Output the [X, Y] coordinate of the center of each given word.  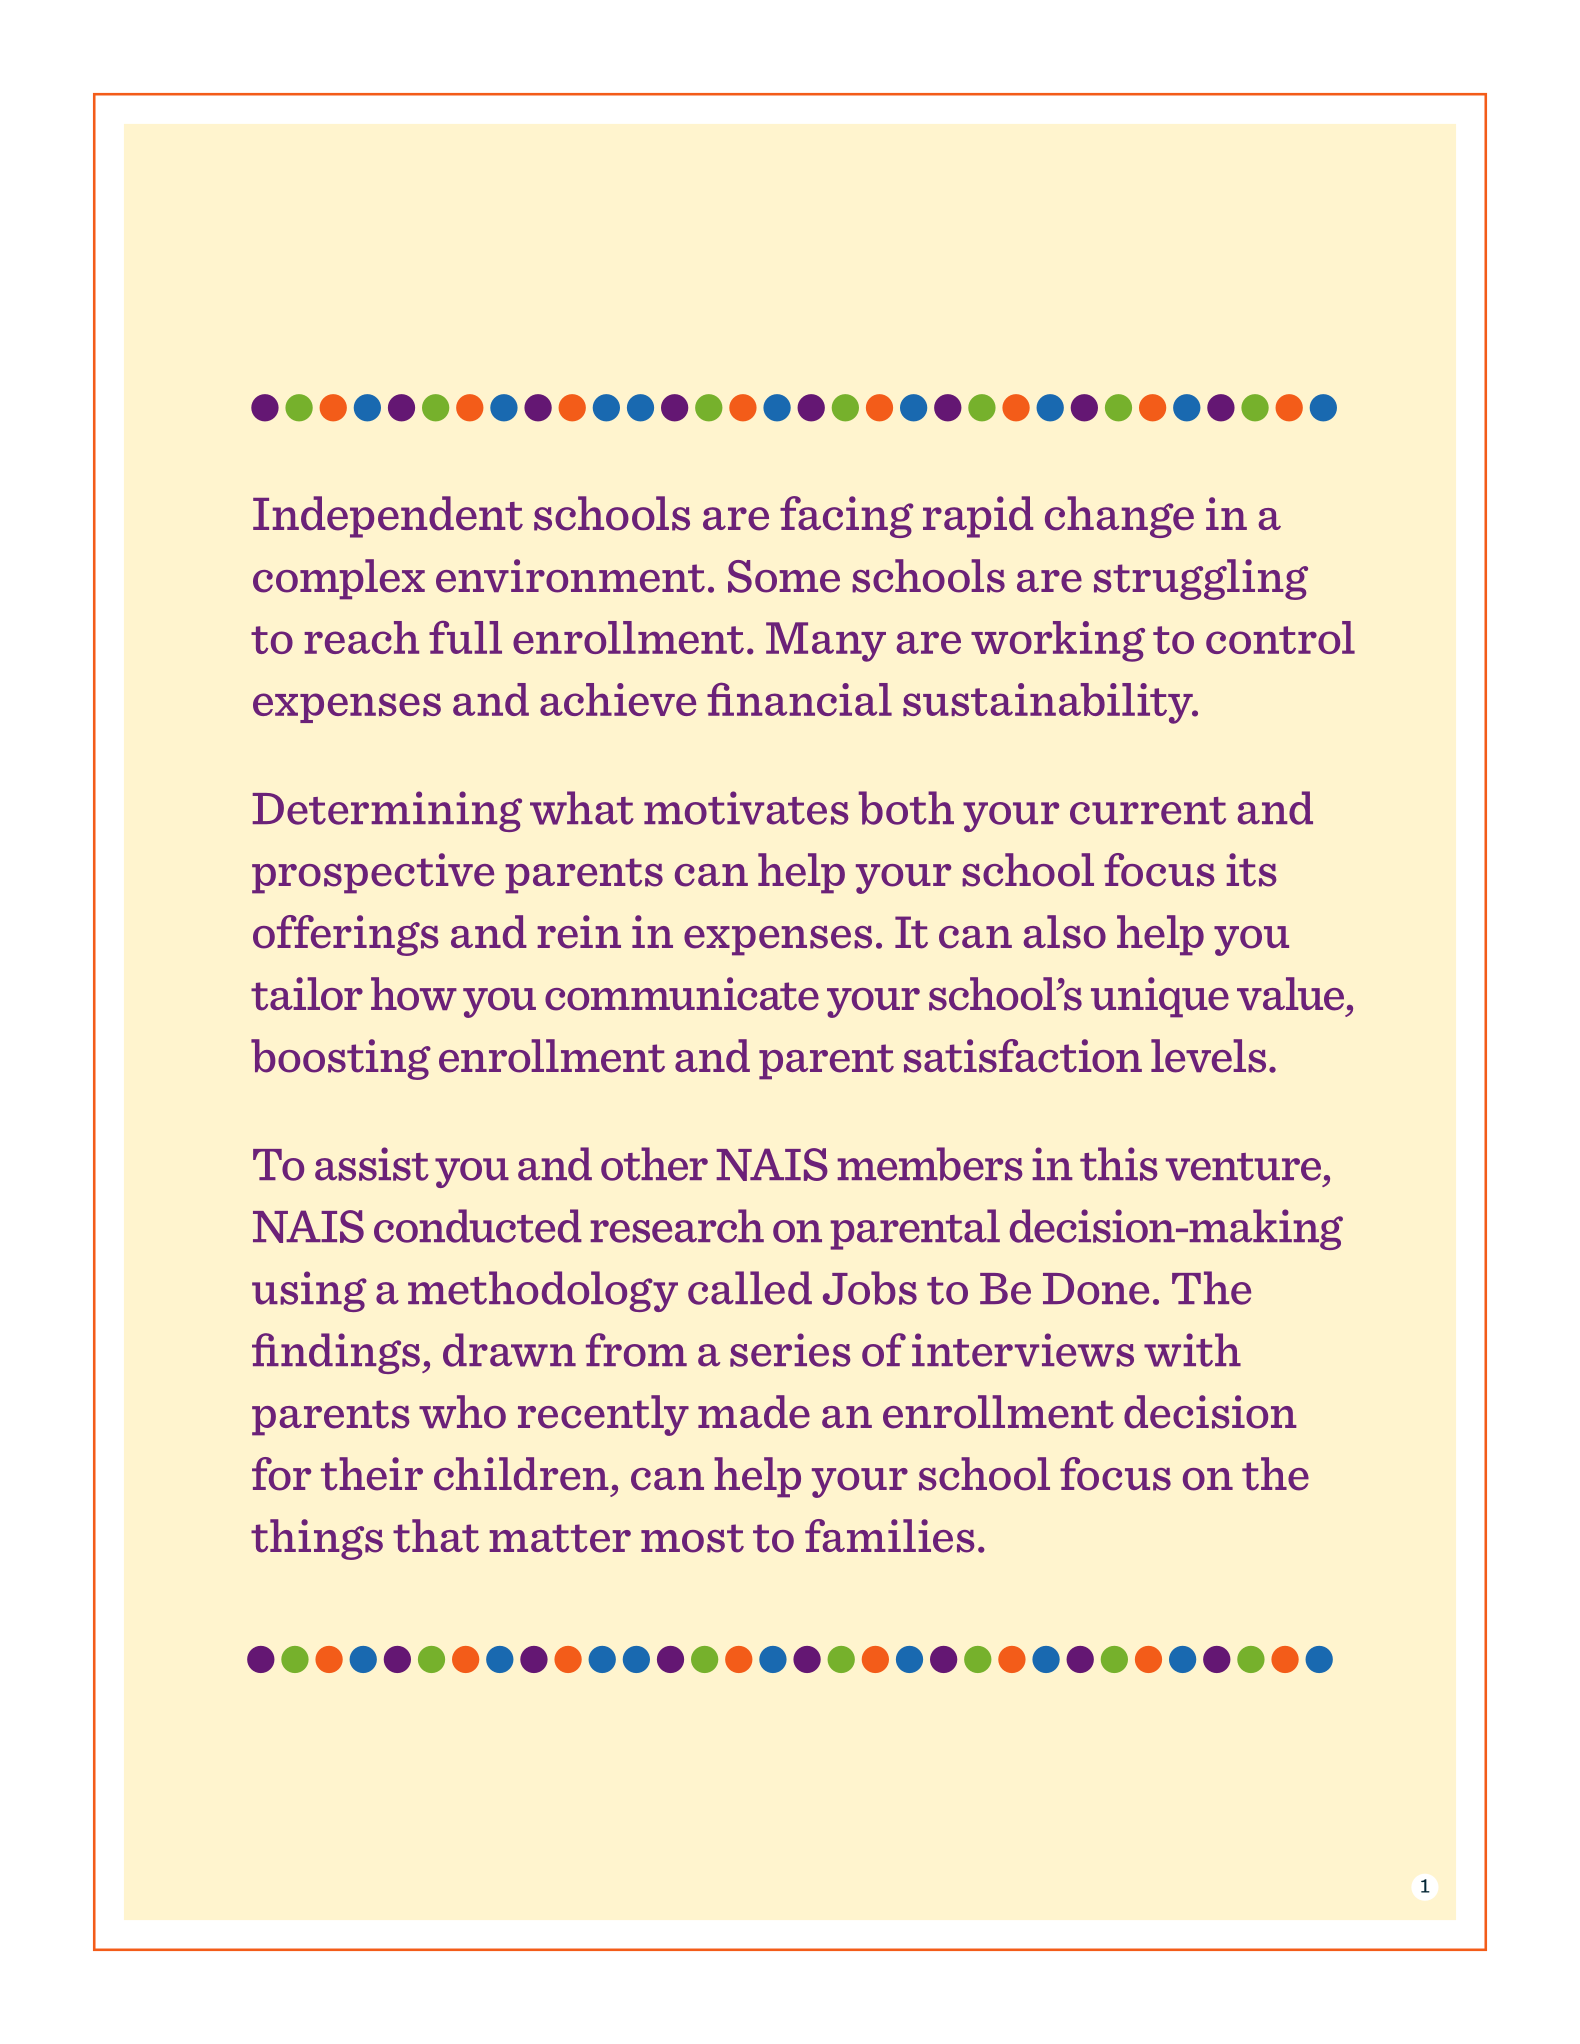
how [414, 994]
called [750, 1288]
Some [784, 576]
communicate [682, 994]
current [1148, 811]
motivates [746, 808]
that [436, 1536]
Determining [387, 811]
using [309, 1291]
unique [1160, 997]
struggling [1201, 579]
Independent [388, 517]
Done [1096, 1289]
